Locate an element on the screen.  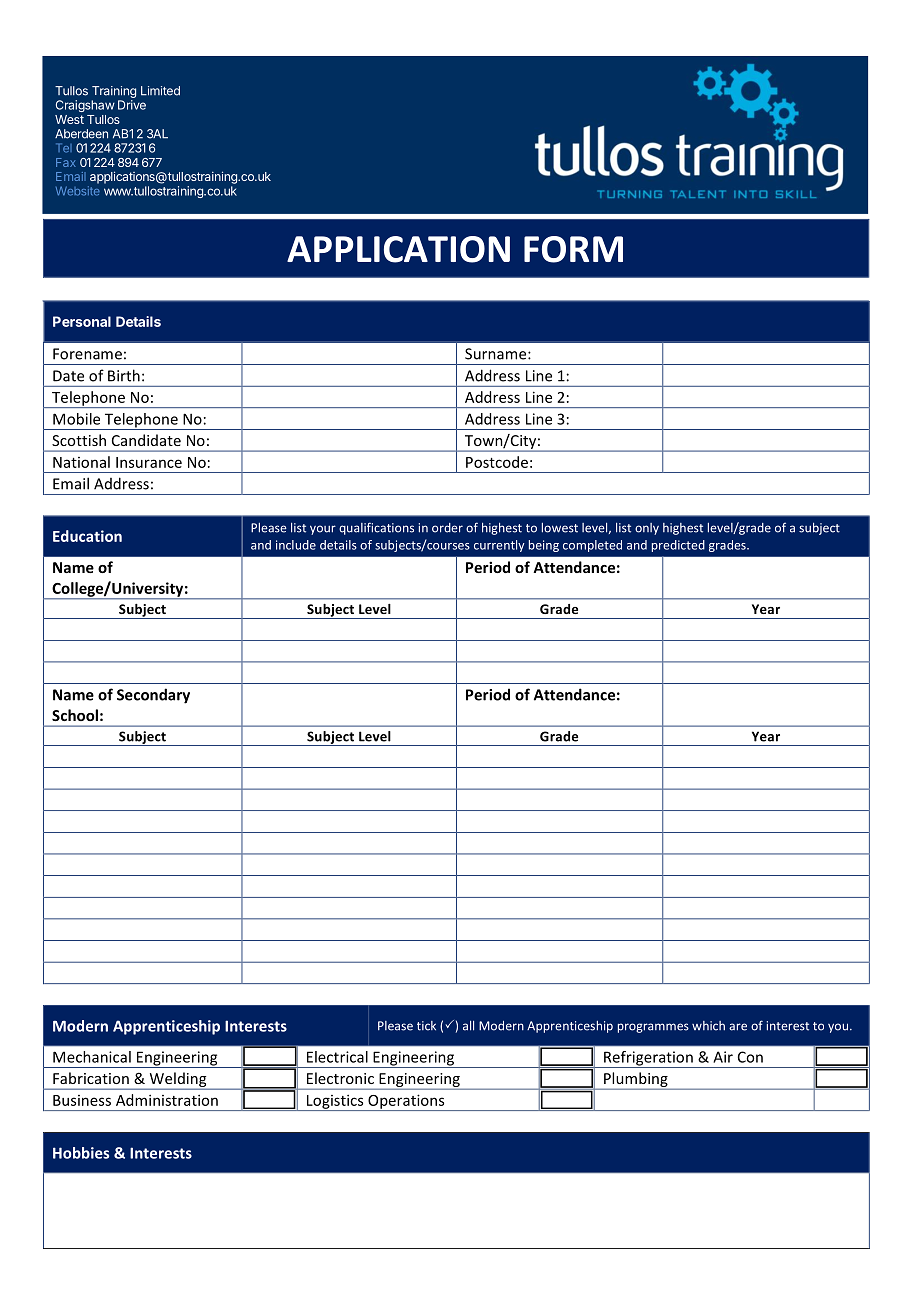
Postcode is located at coordinates (497, 462).
